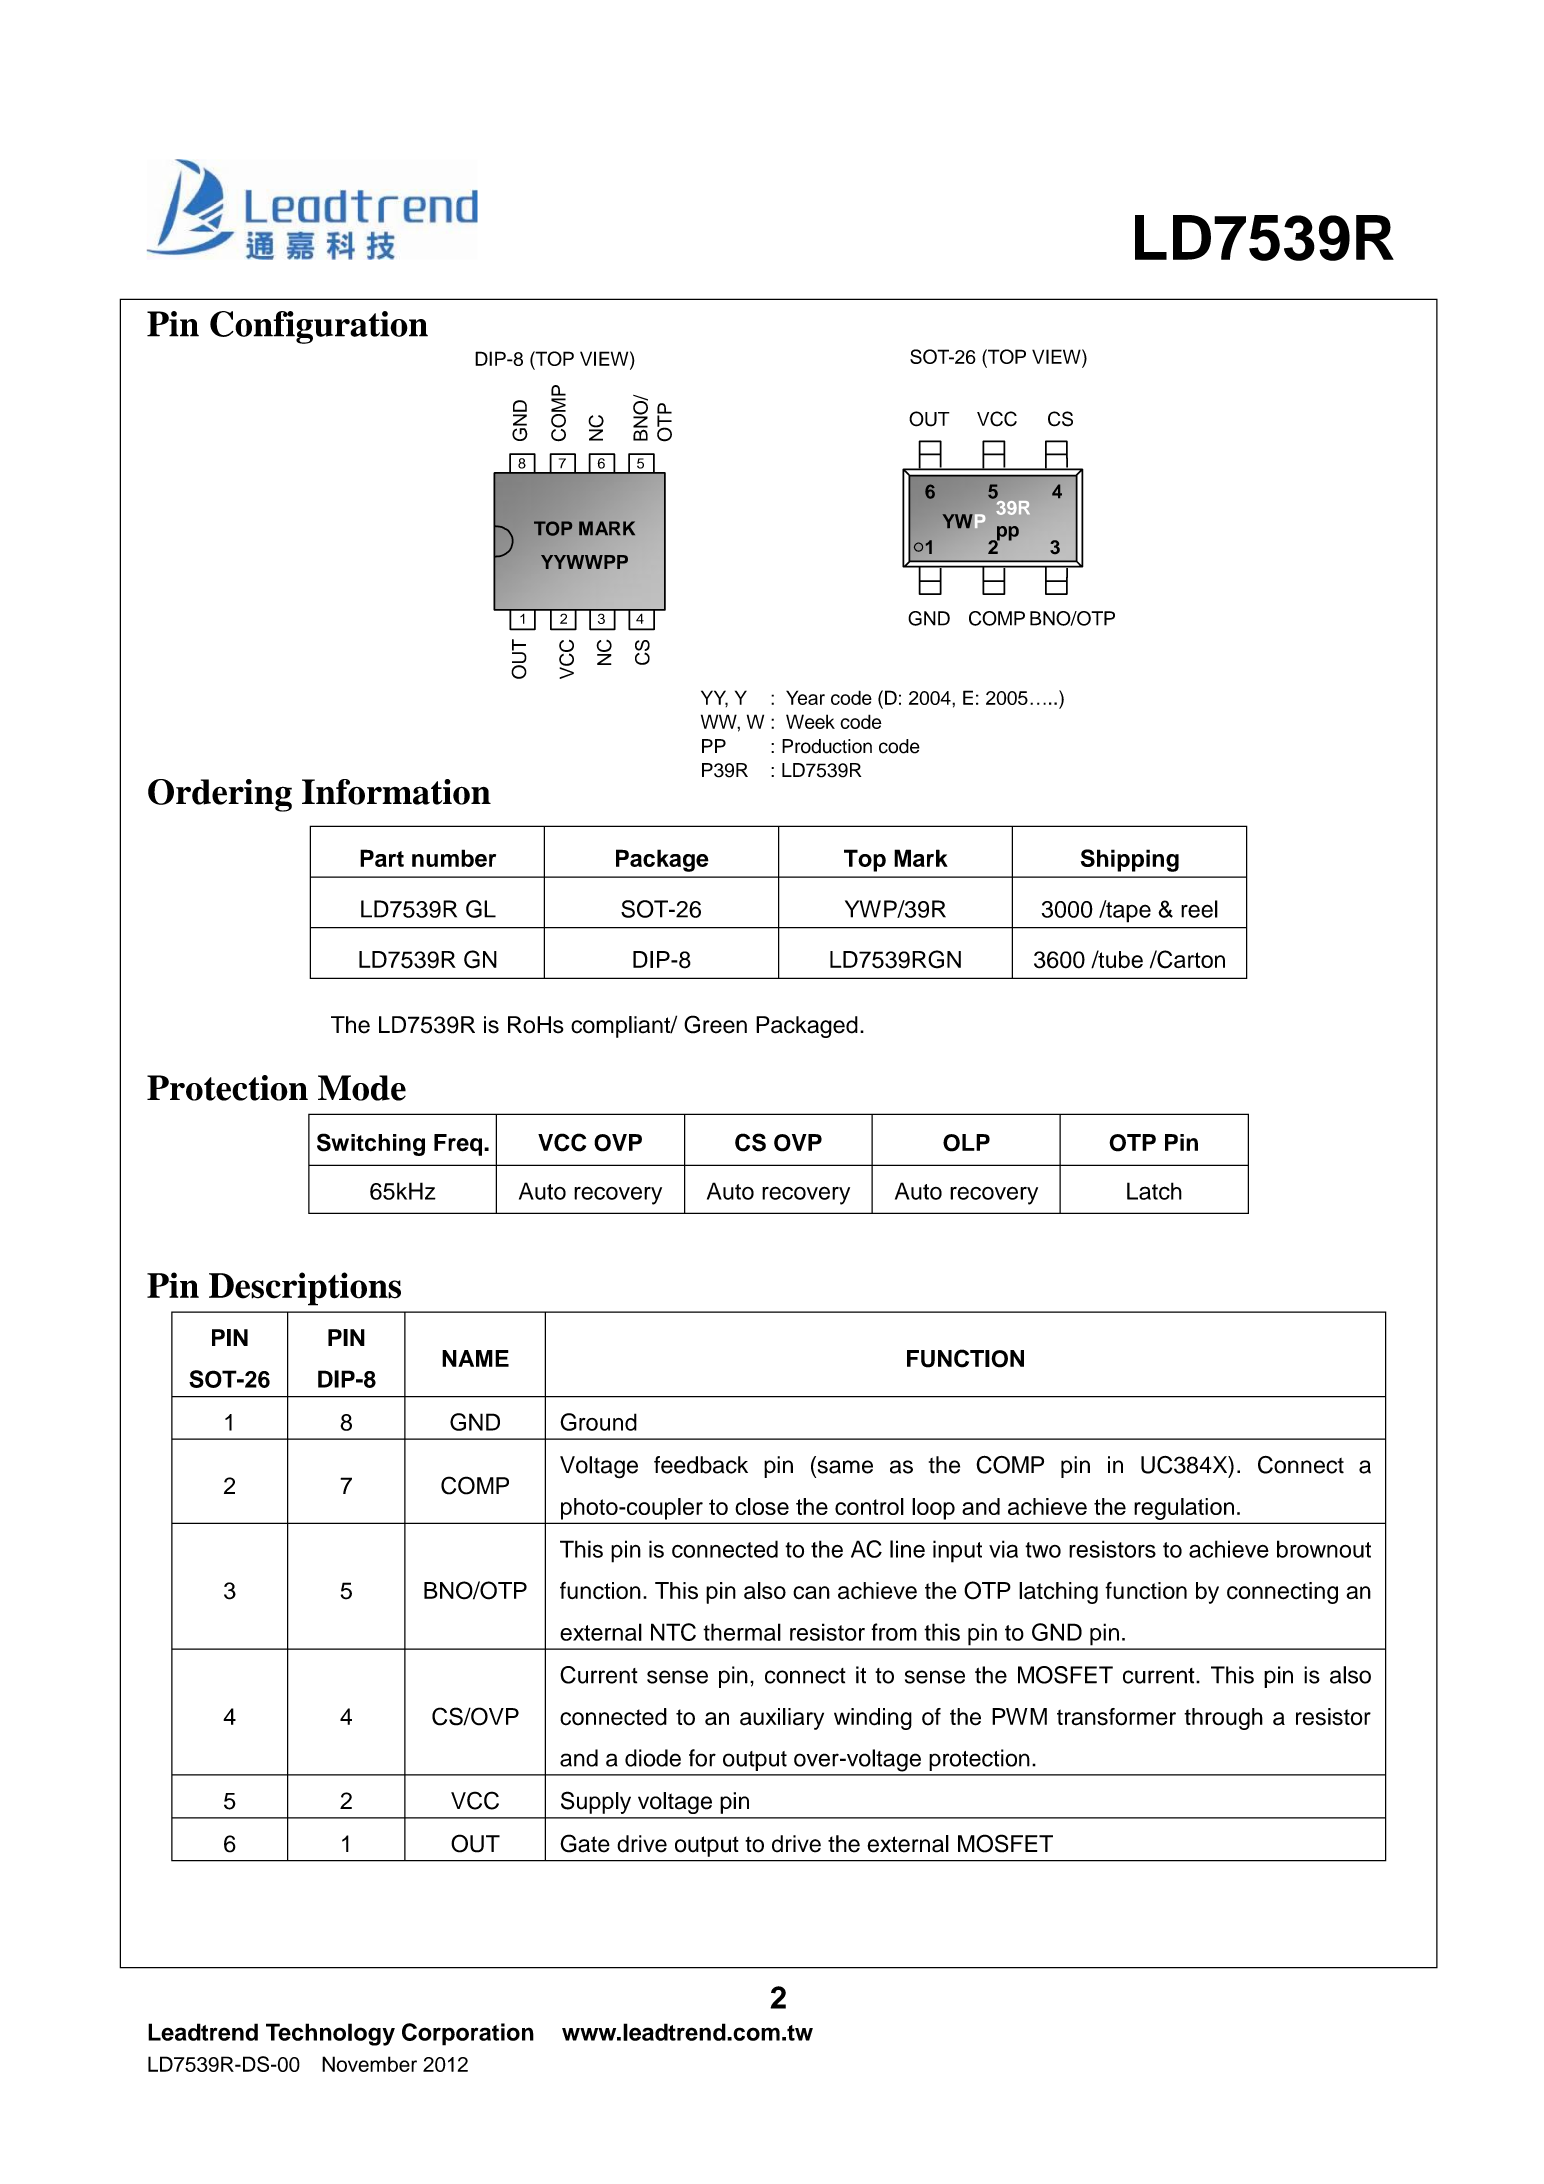 This image has width=1544, height=2184. What do you see at coordinates (396, 792) in the image?
I see `Information` at bounding box center [396, 792].
